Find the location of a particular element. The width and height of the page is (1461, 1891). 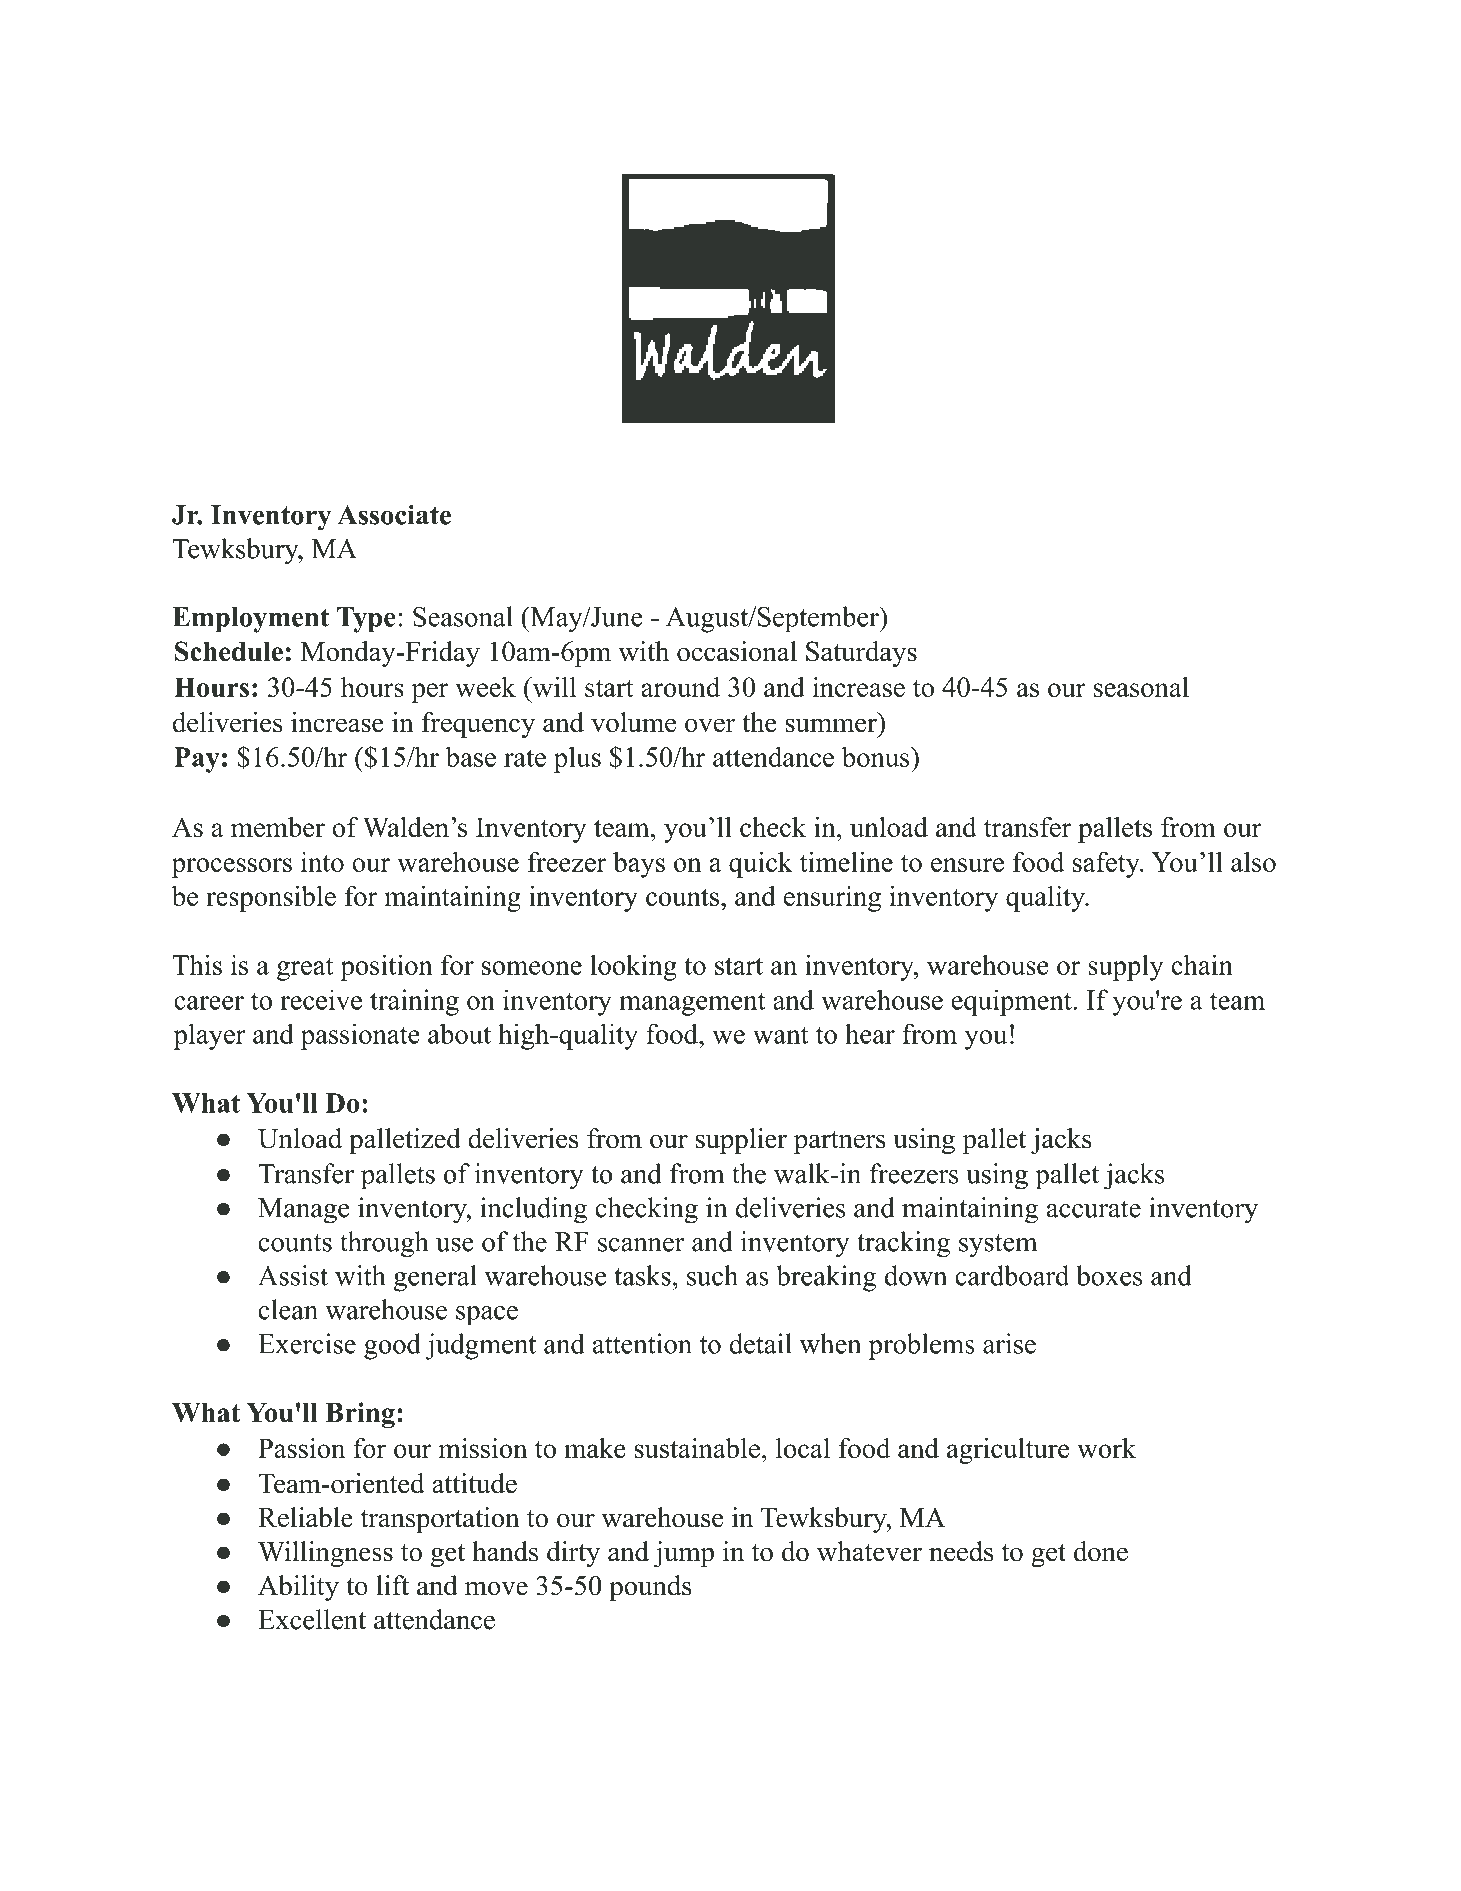

Ability is located at coordinates (298, 1588).
